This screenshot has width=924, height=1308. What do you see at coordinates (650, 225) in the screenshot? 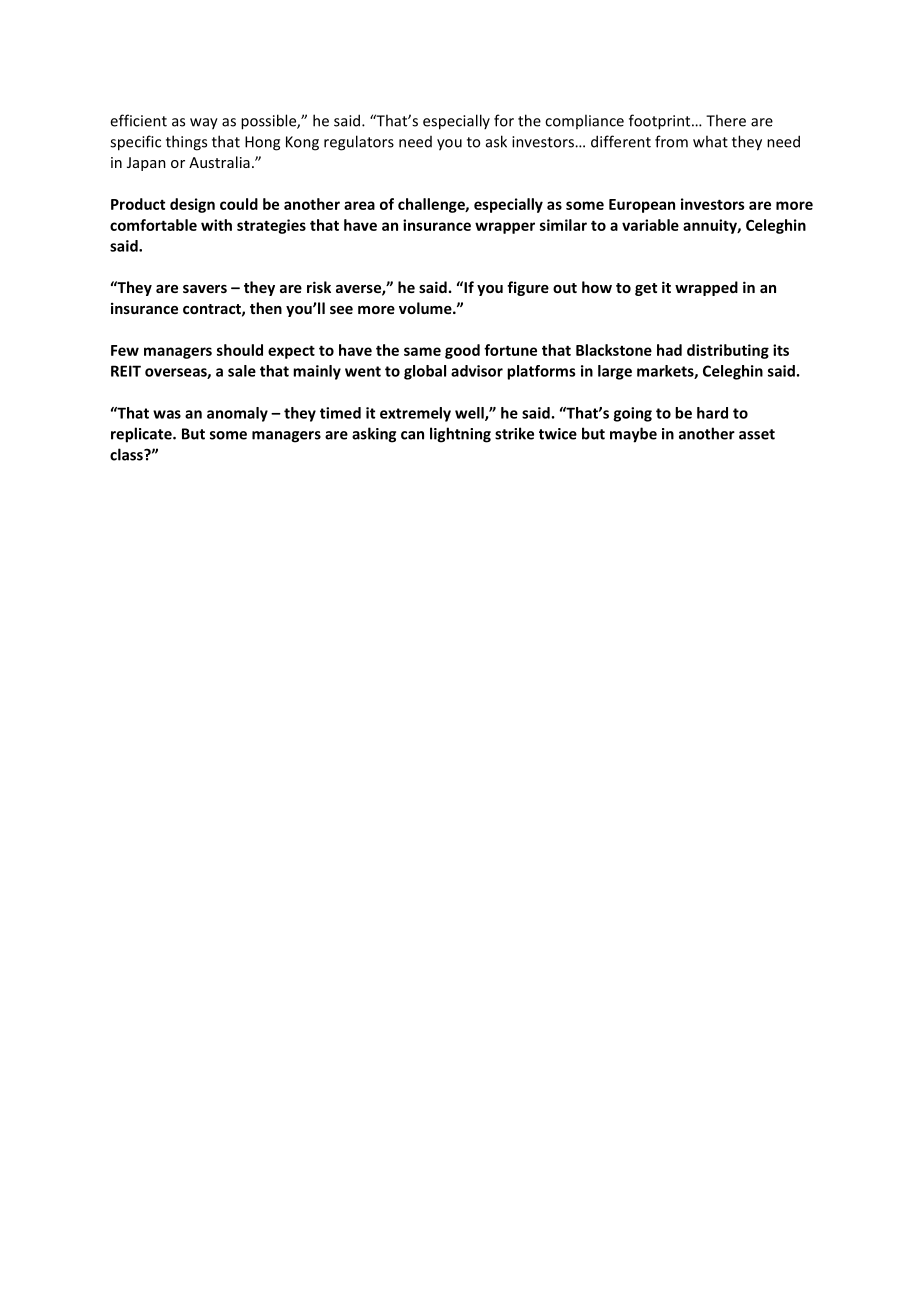
I see `variable` at bounding box center [650, 225].
